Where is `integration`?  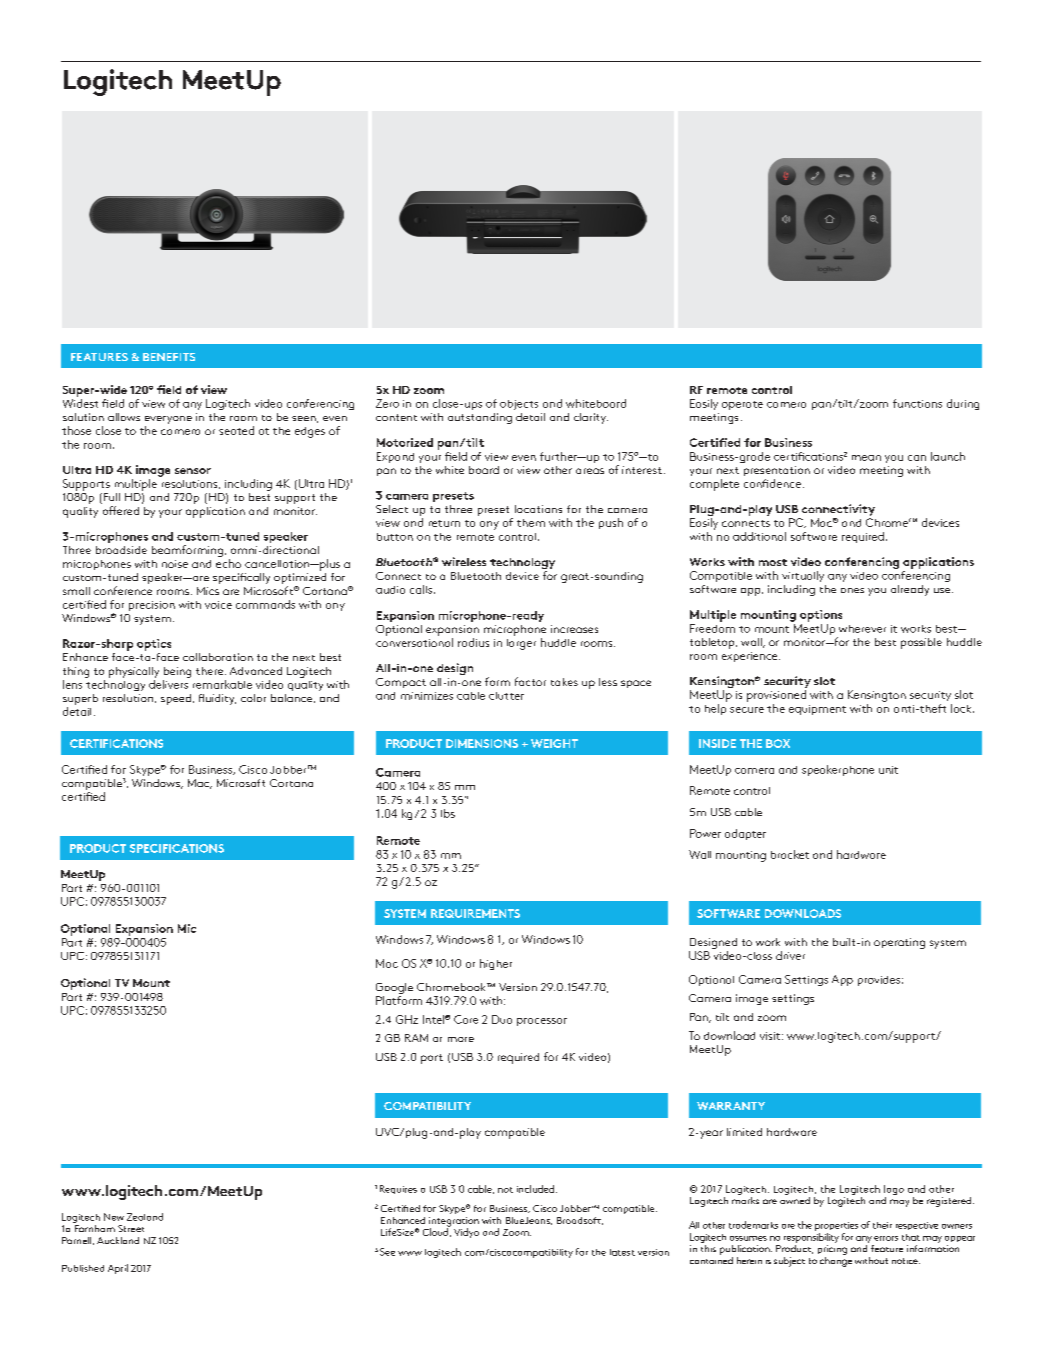 integration is located at coordinates (454, 1223).
